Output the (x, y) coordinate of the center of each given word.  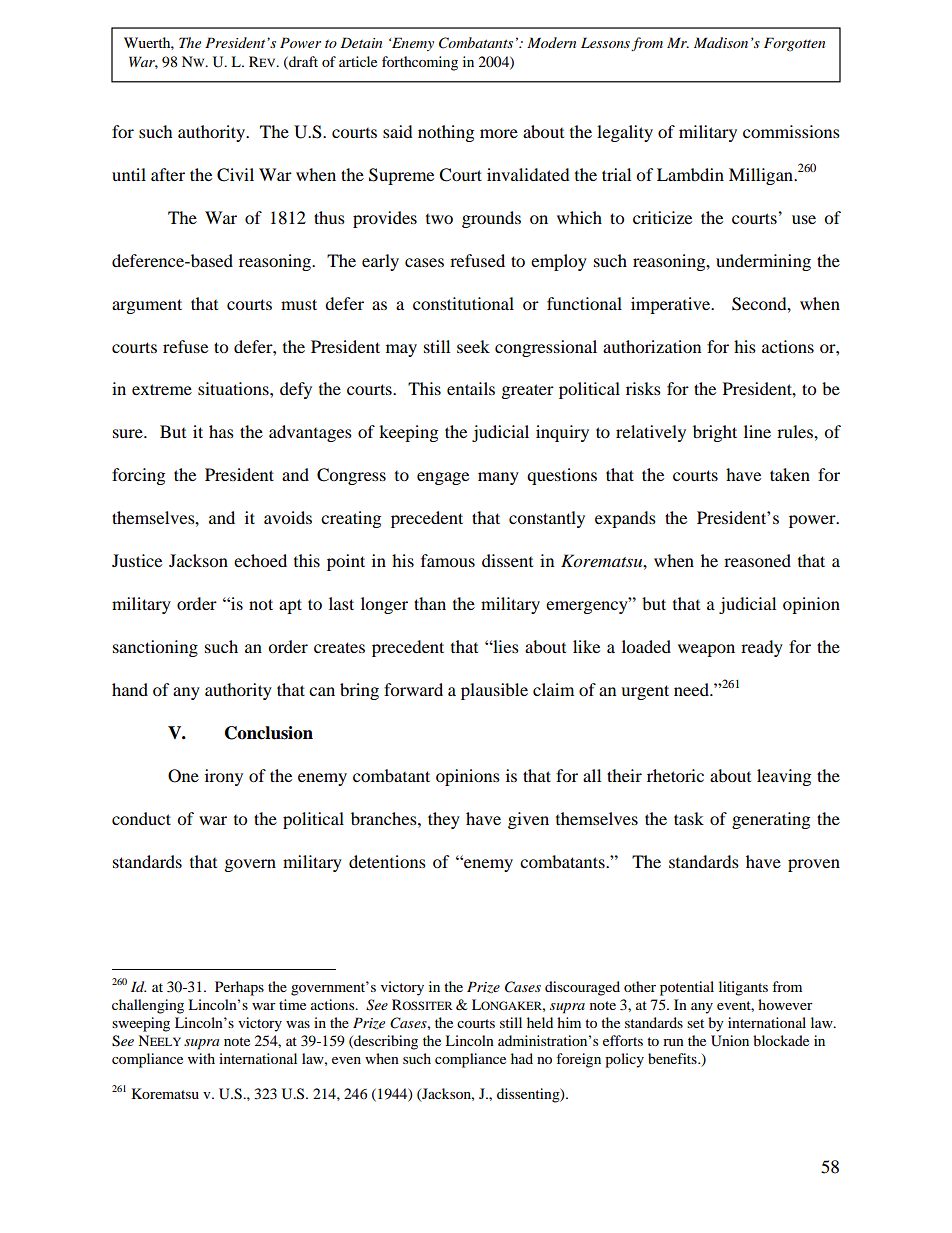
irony (224, 777)
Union (730, 1041)
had (522, 1058)
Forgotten (794, 44)
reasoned (757, 560)
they (444, 820)
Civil (235, 175)
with (201, 1058)
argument (147, 306)
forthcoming (420, 63)
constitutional (463, 303)
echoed (260, 560)
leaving (784, 777)
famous (448, 560)
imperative (672, 305)
